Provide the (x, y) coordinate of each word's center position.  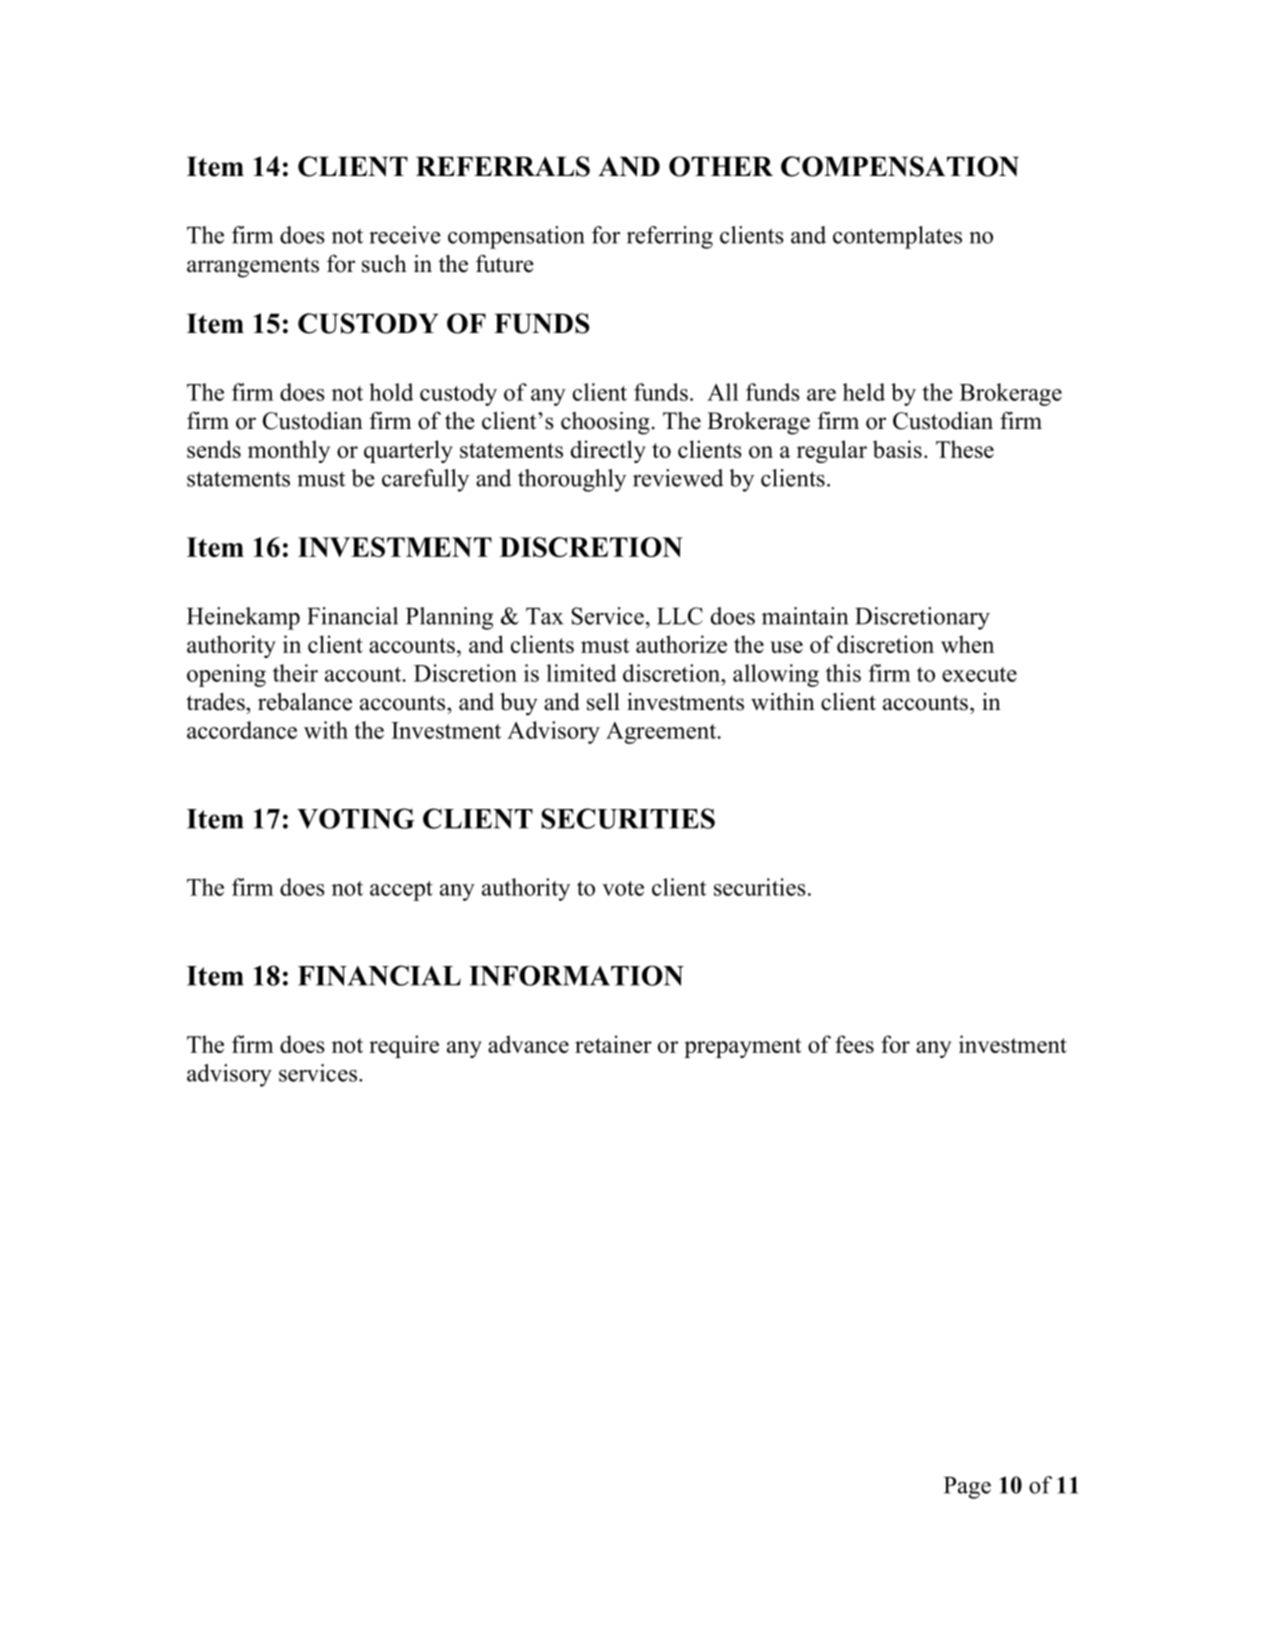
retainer (613, 1044)
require (404, 1046)
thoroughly (572, 480)
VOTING (356, 818)
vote (623, 888)
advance (528, 1044)
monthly (289, 451)
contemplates (897, 237)
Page (967, 1488)
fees (854, 1044)
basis (897, 449)
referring (670, 237)
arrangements (253, 267)
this (843, 673)
